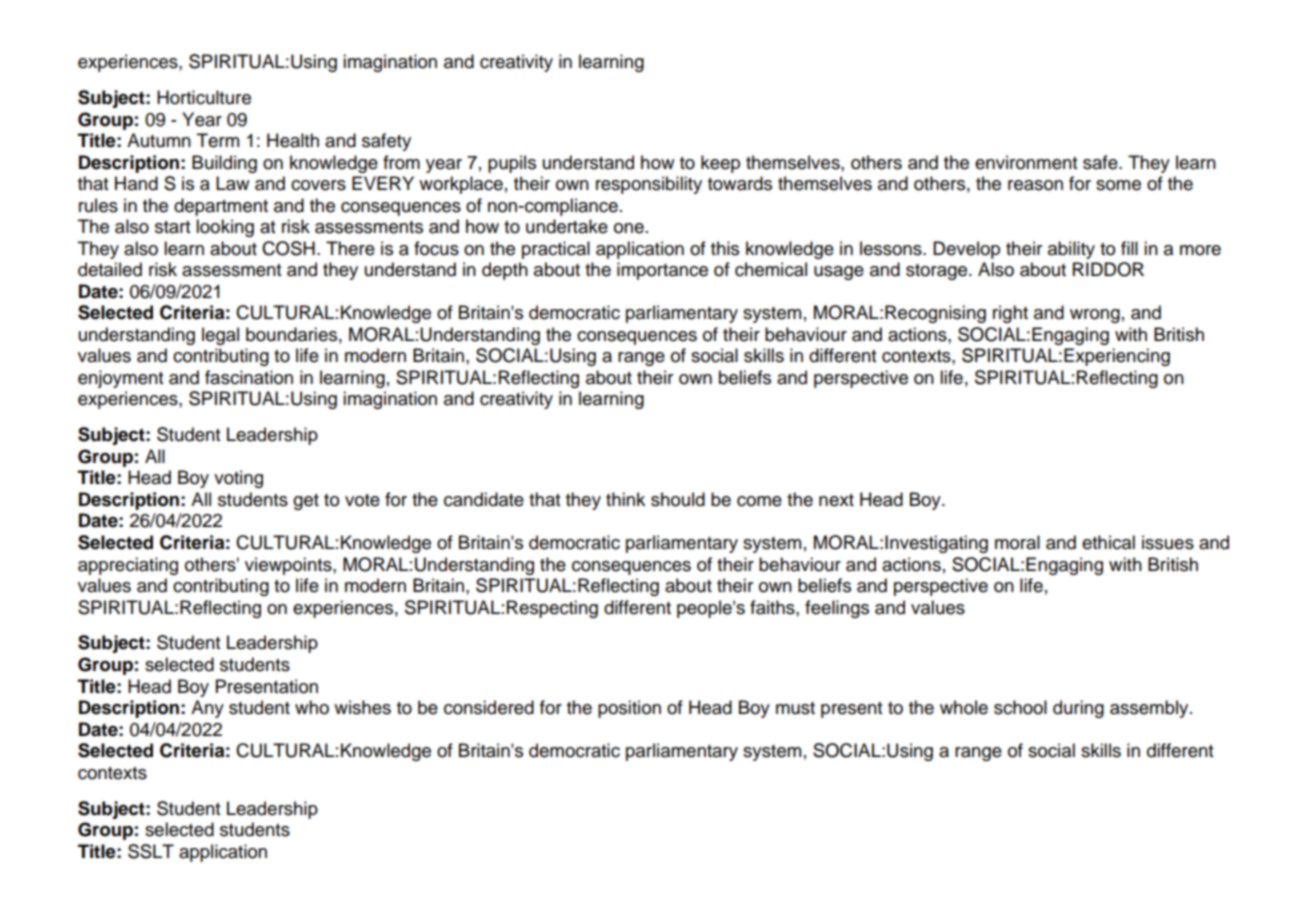 This image has width=1308, height=924. I want to click on think, so click(625, 499).
